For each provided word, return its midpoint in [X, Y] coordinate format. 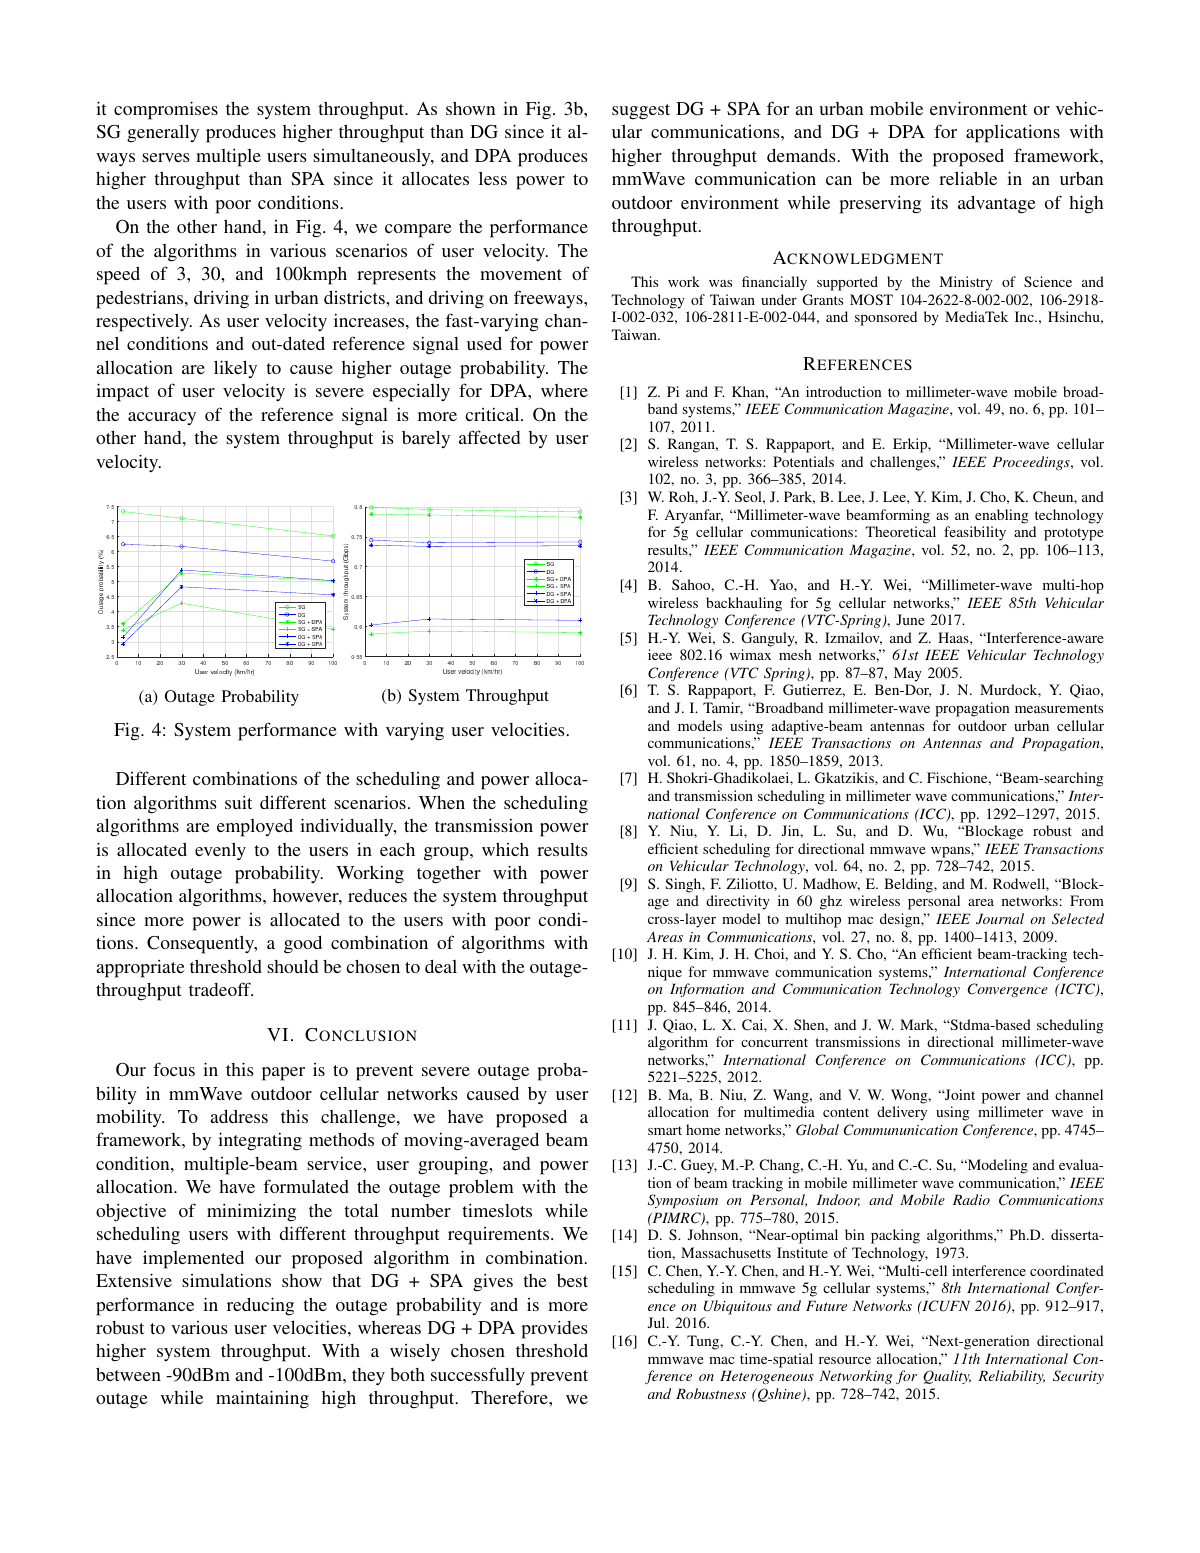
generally [163, 133]
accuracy [162, 418]
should [292, 966]
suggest [641, 112]
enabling [1002, 516]
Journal [1000, 919]
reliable [968, 178]
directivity [738, 902]
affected [489, 437]
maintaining [262, 1399]
